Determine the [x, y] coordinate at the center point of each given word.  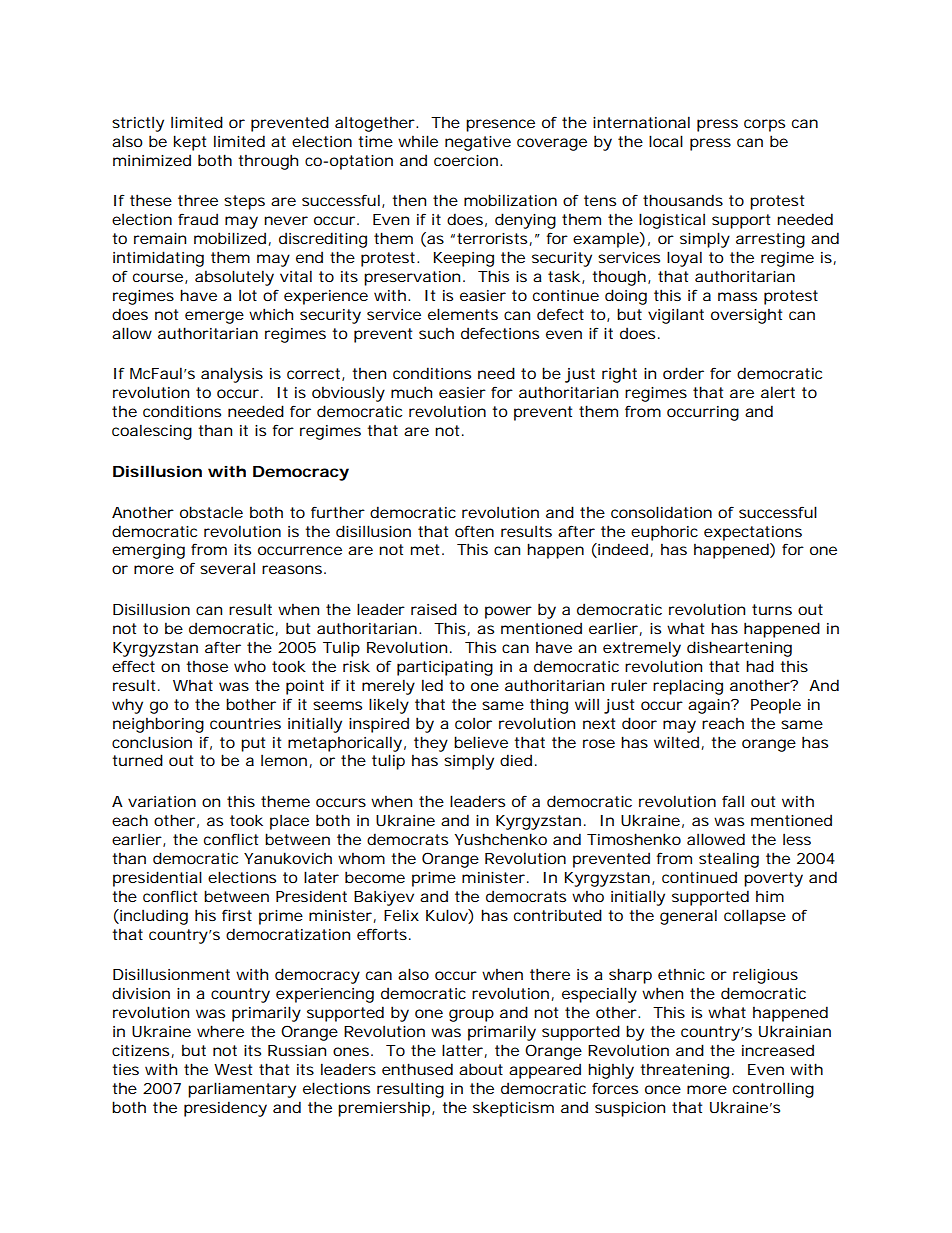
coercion [467, 160]
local [666, 141]
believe [481, 742]
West [233, 1069]
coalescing [152, 432]
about [481, 1069]
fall [733, 801]
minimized [152, 160]
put [253, 744]
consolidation [661, 512]
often [474, 531]
